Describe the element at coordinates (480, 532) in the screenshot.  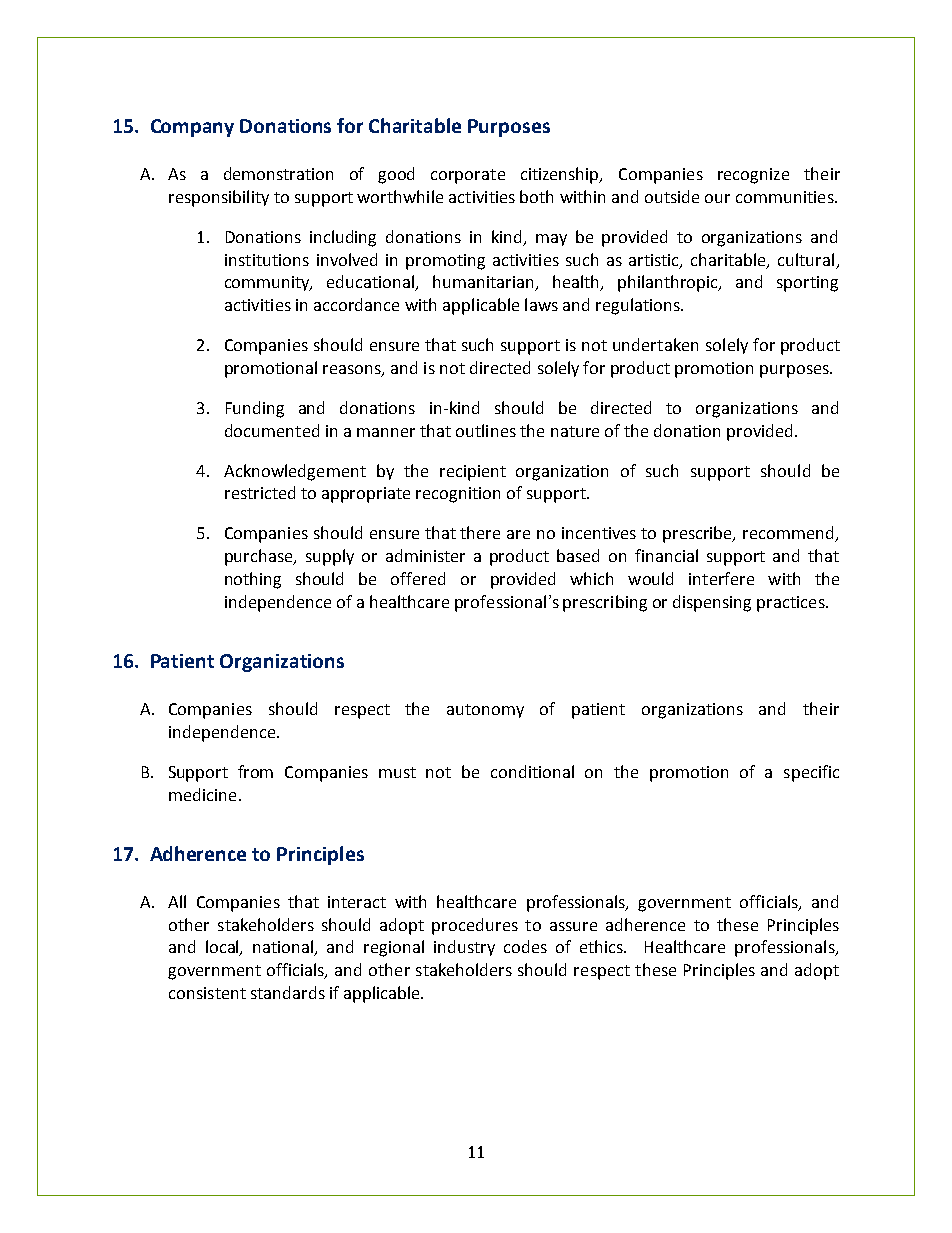
I see `there` at that location.
